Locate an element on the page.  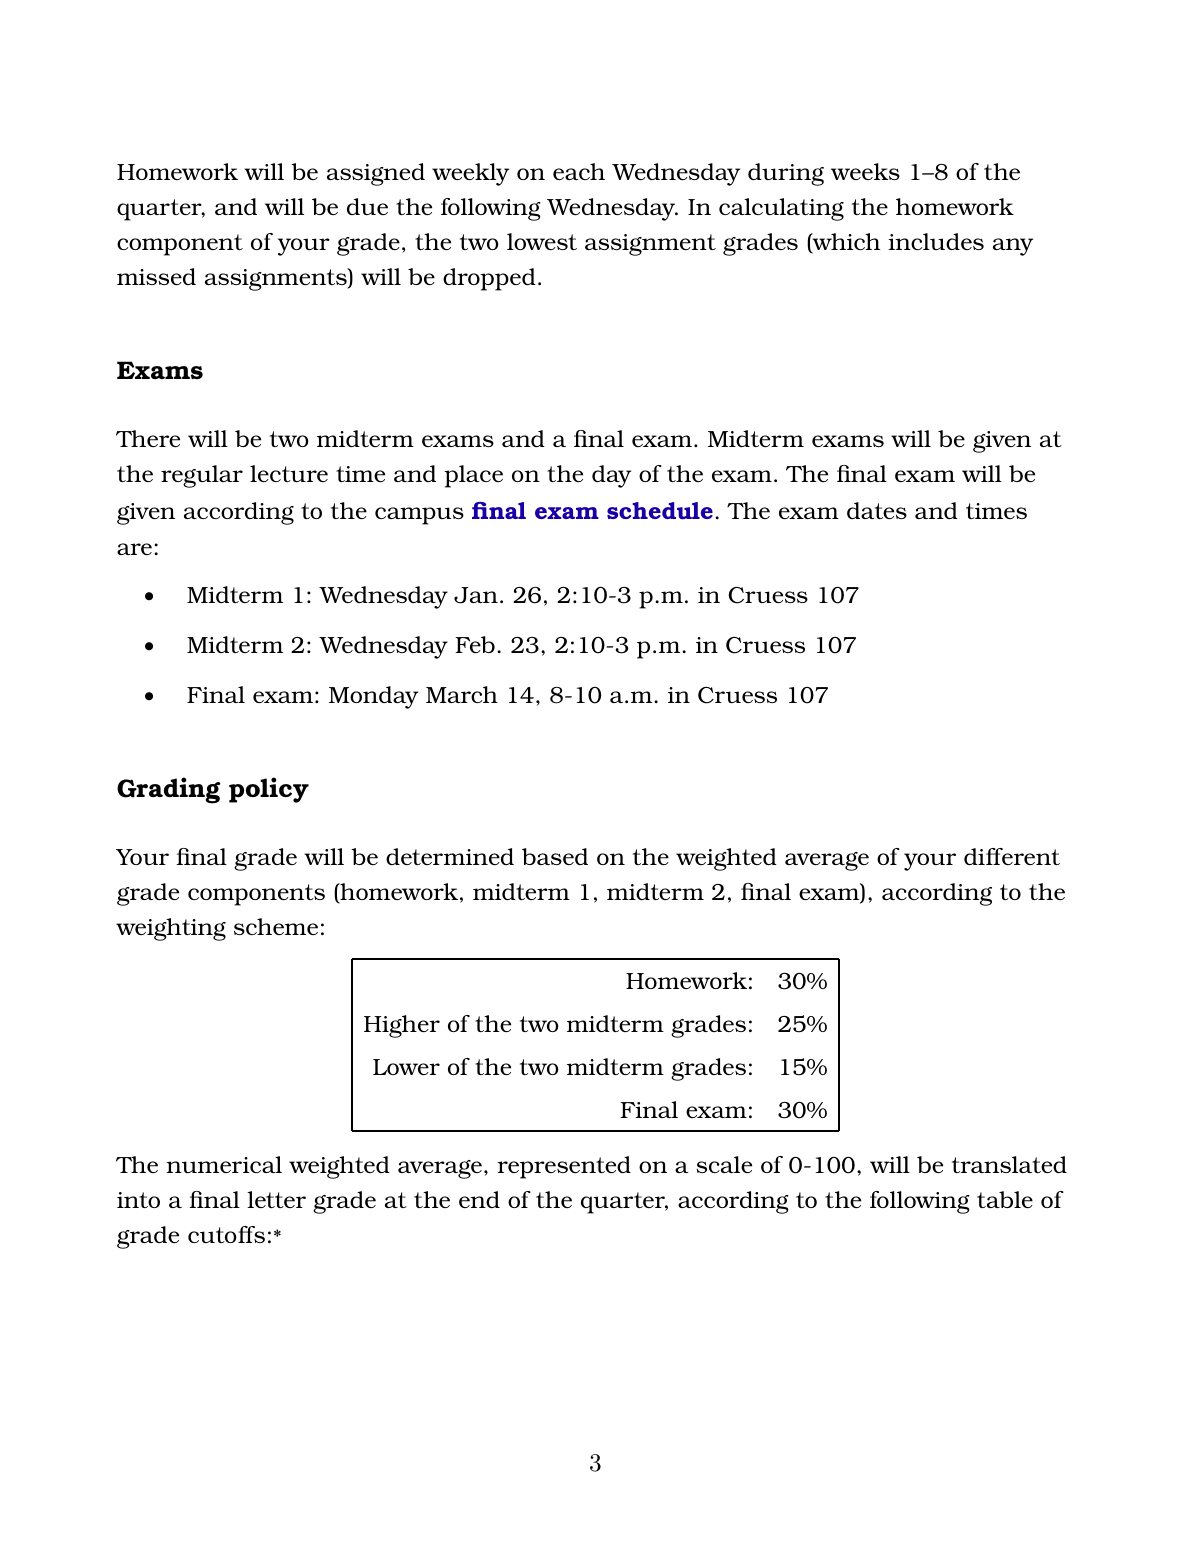
place is located at coordinates (473, 476).
